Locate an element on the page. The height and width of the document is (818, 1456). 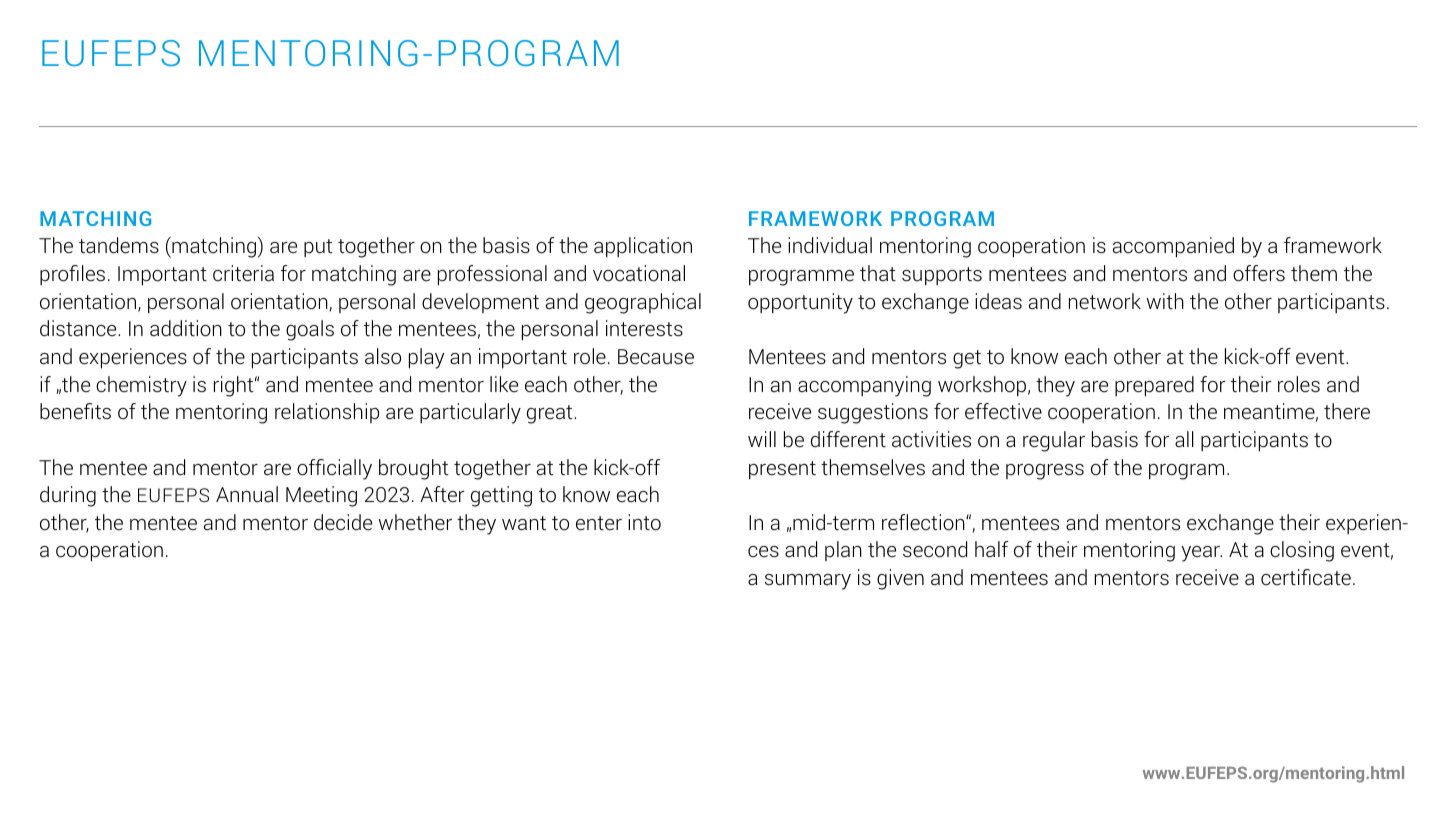
Because is located at coordinates (656, 357).
